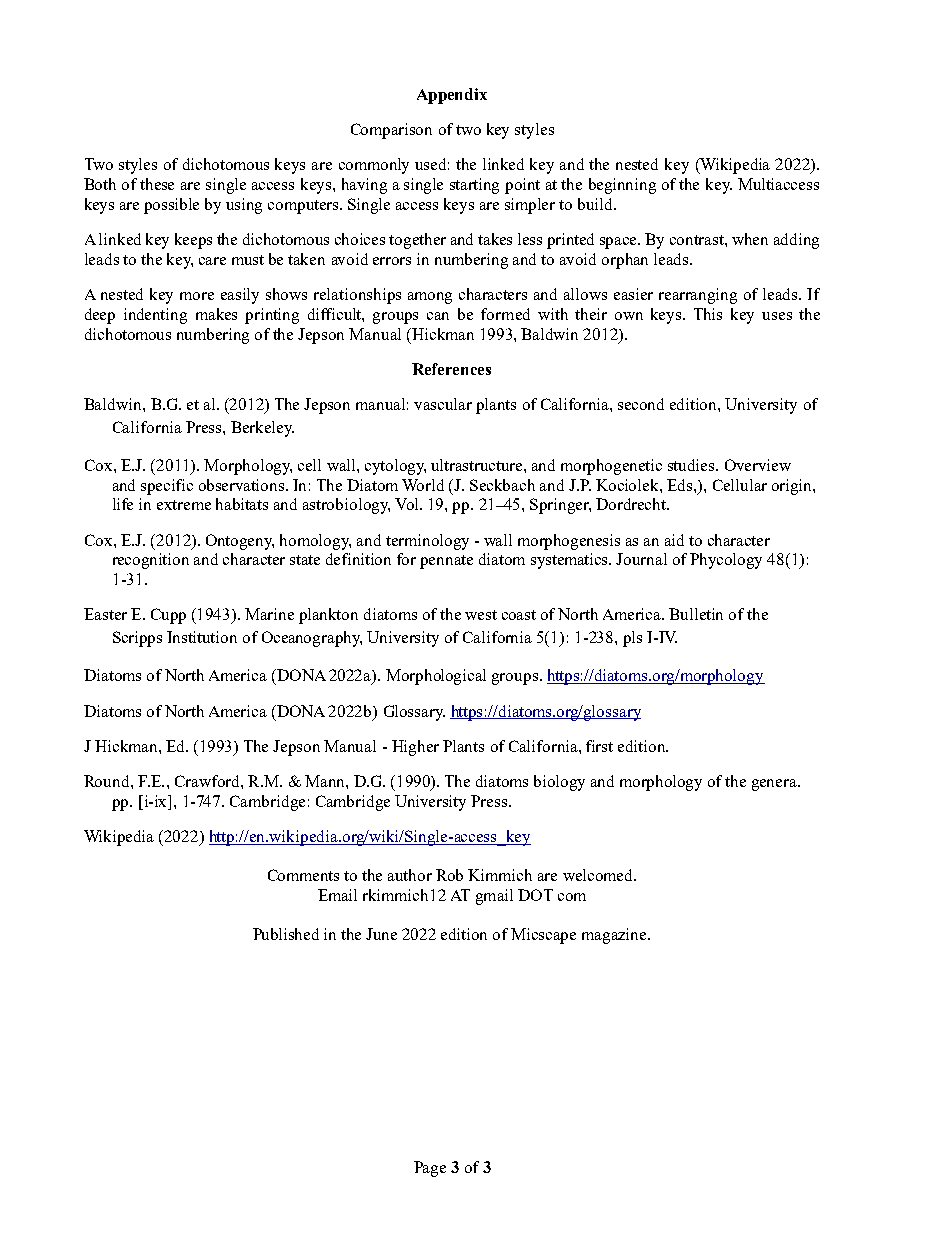  Describe the element at coordinates (157, 184) in the document. I see `these` at that location.
